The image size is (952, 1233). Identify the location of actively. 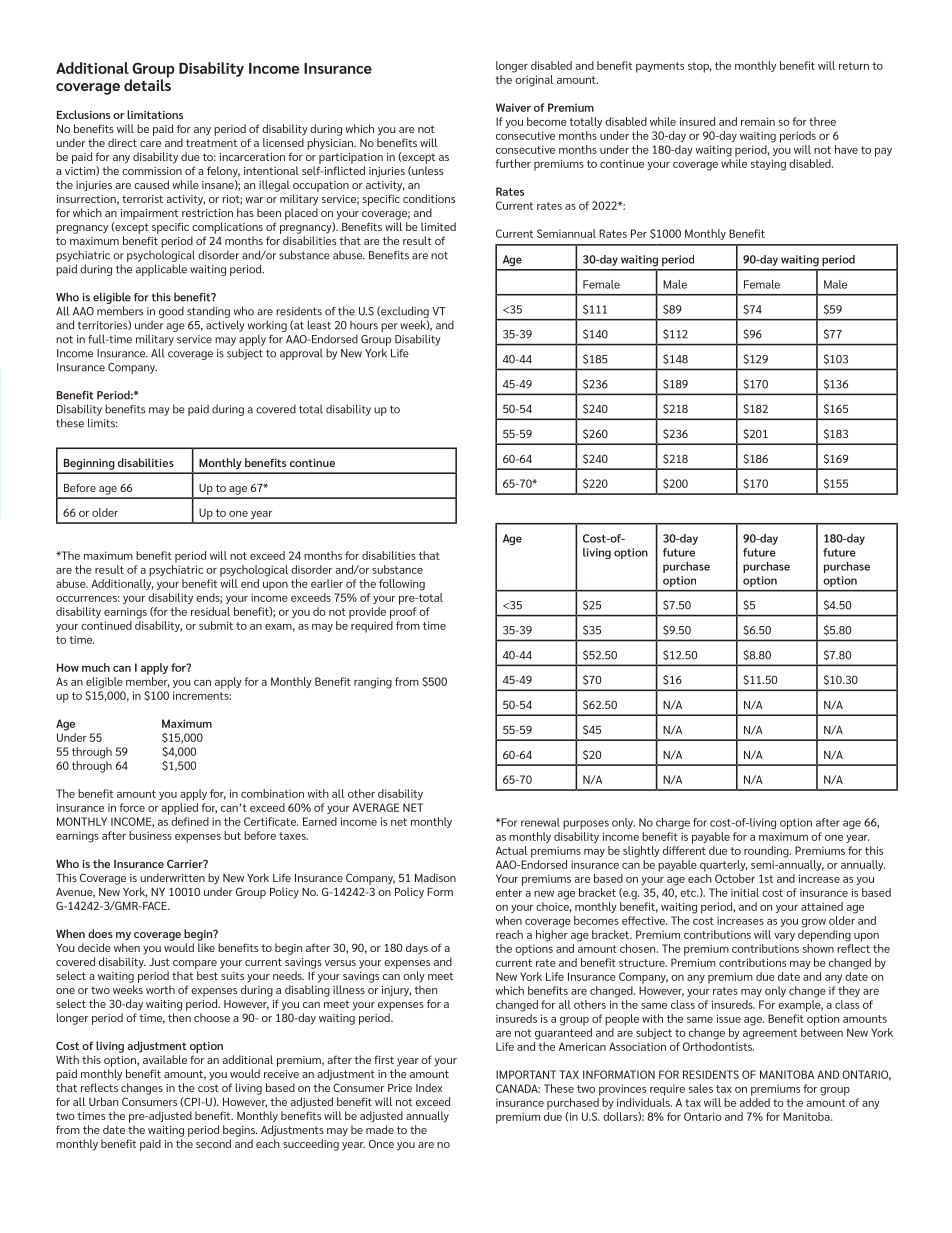
(225, 326).
